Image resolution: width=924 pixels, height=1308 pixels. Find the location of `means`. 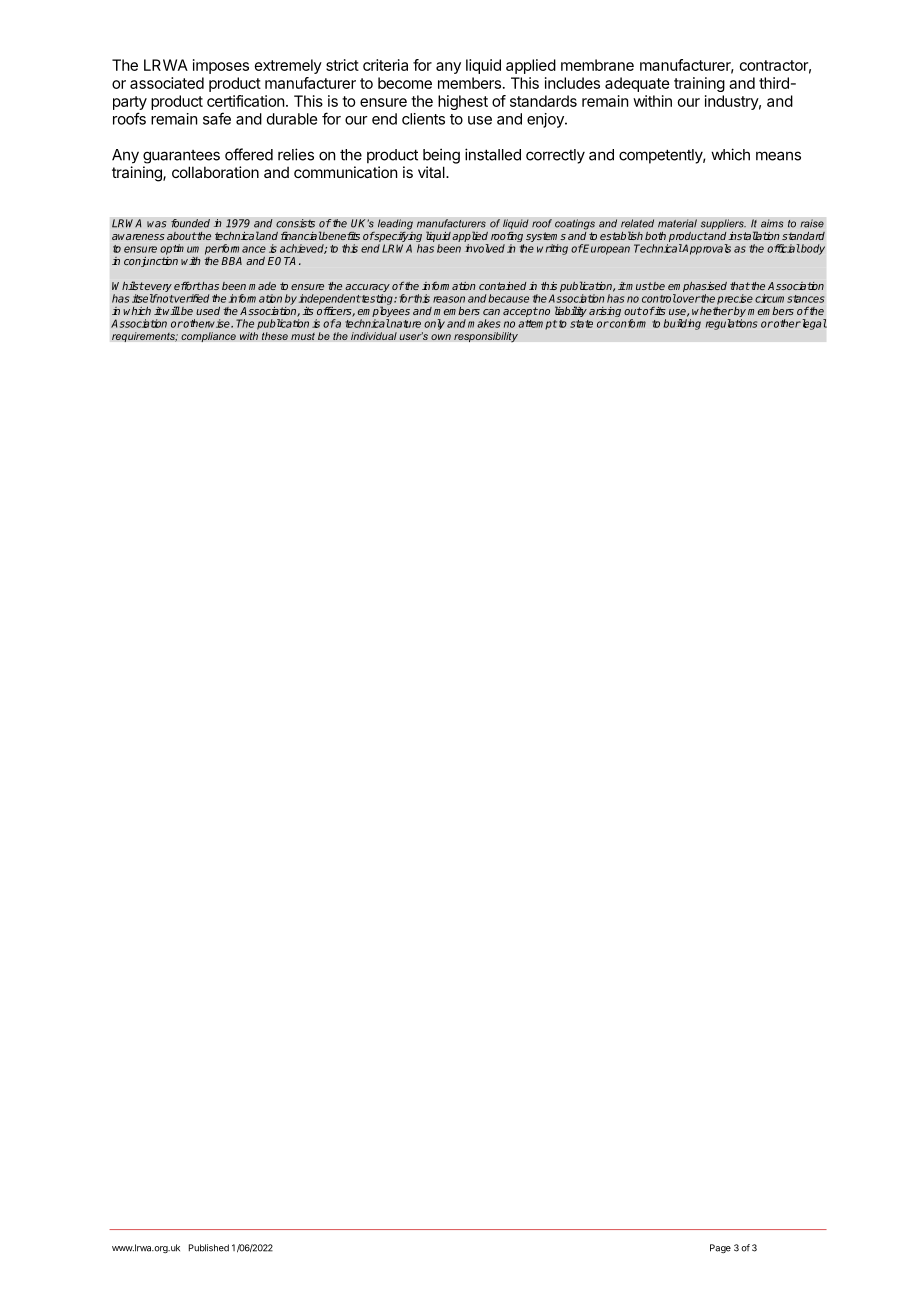

means is located at coordinates (778, 156).
